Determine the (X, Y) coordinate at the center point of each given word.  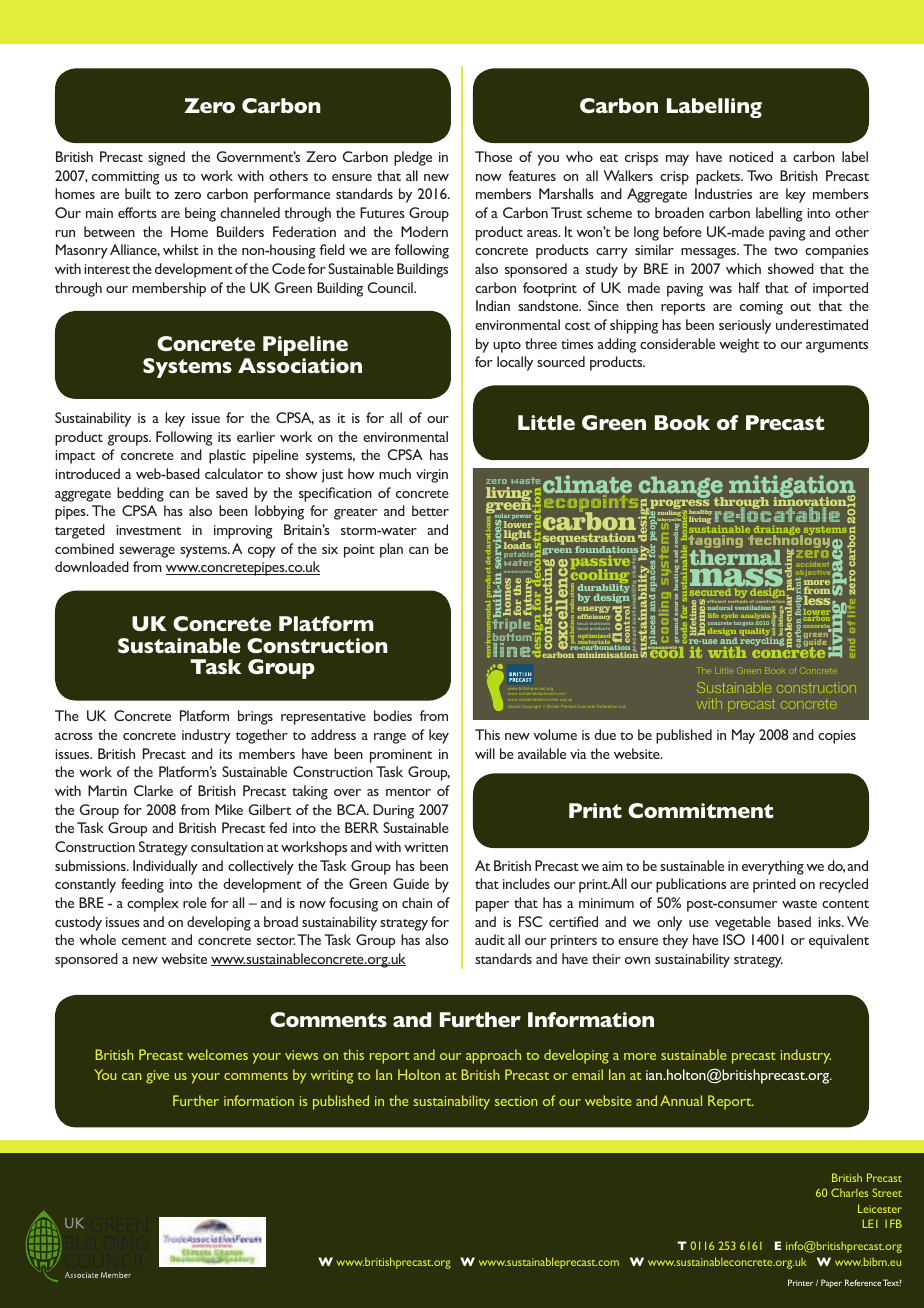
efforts (137, 212)
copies (837, 737)
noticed (751, 156)
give (157, 1077)
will (485, 753)
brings (255, 717)
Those (493, 156)
